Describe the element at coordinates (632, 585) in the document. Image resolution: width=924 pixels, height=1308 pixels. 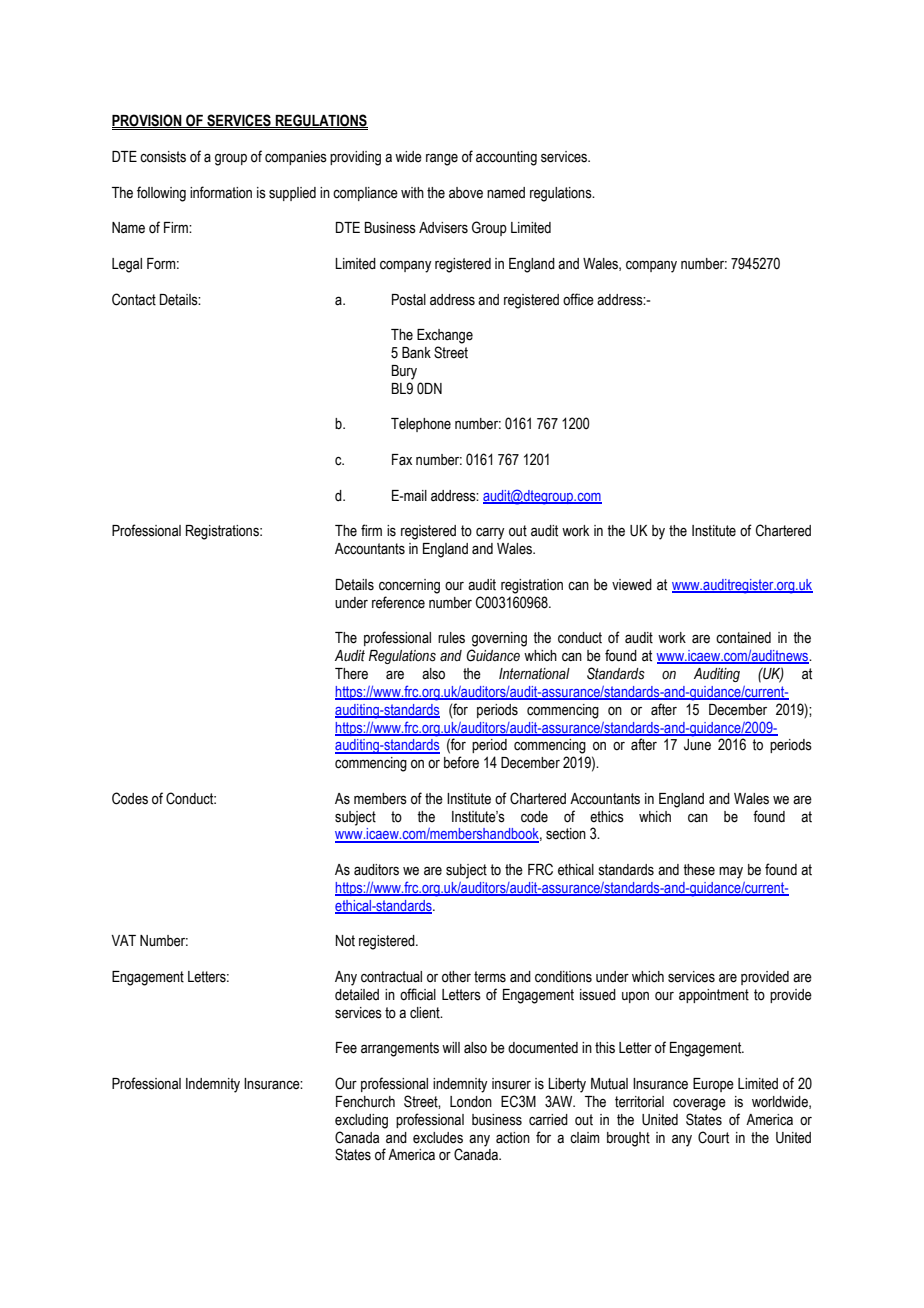
I see `viewed` at that location.
